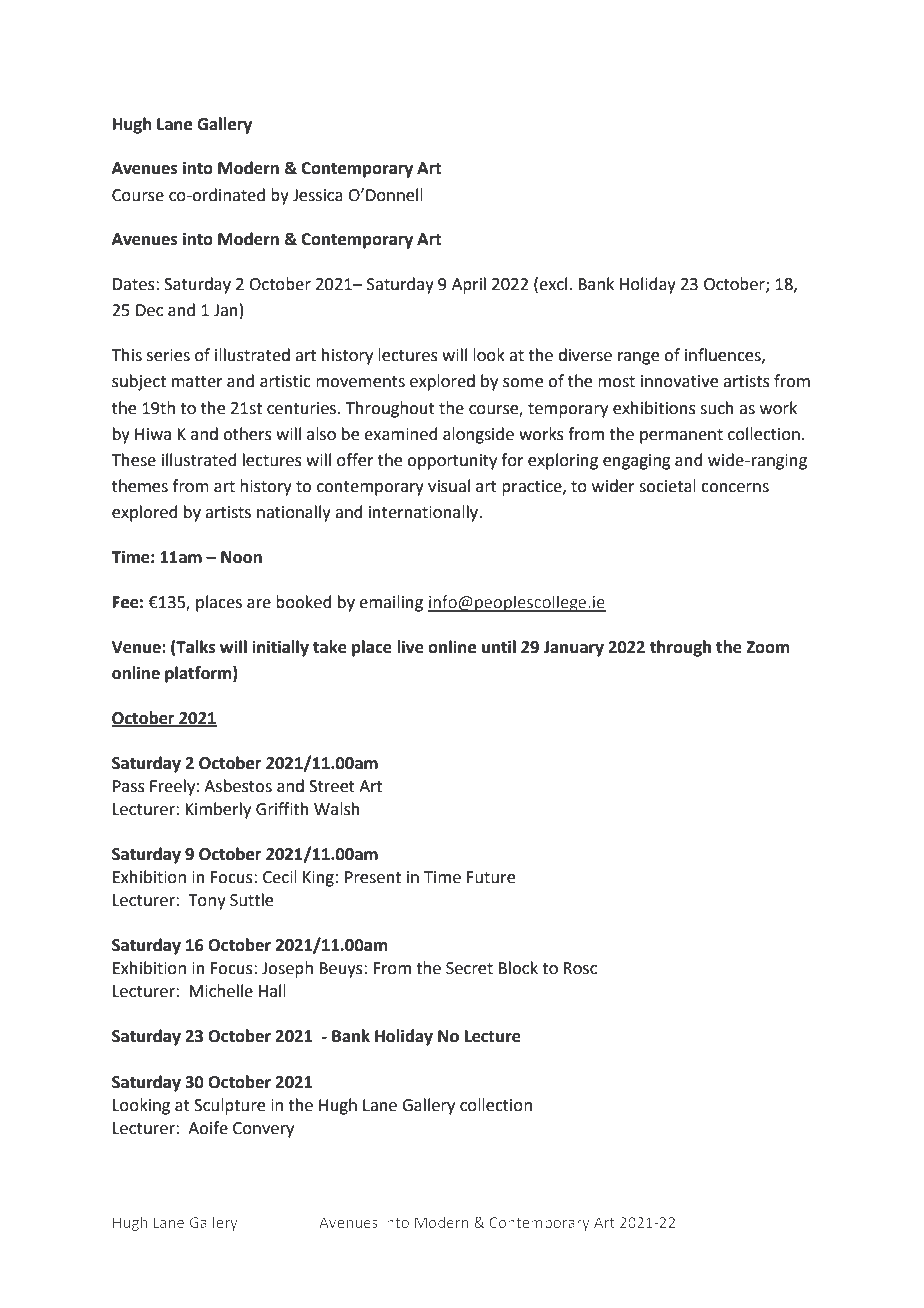 The width and height of the document is (924, 1308). Describe the element at coordinates (638, 358) in the document. I see `range` at that location.
